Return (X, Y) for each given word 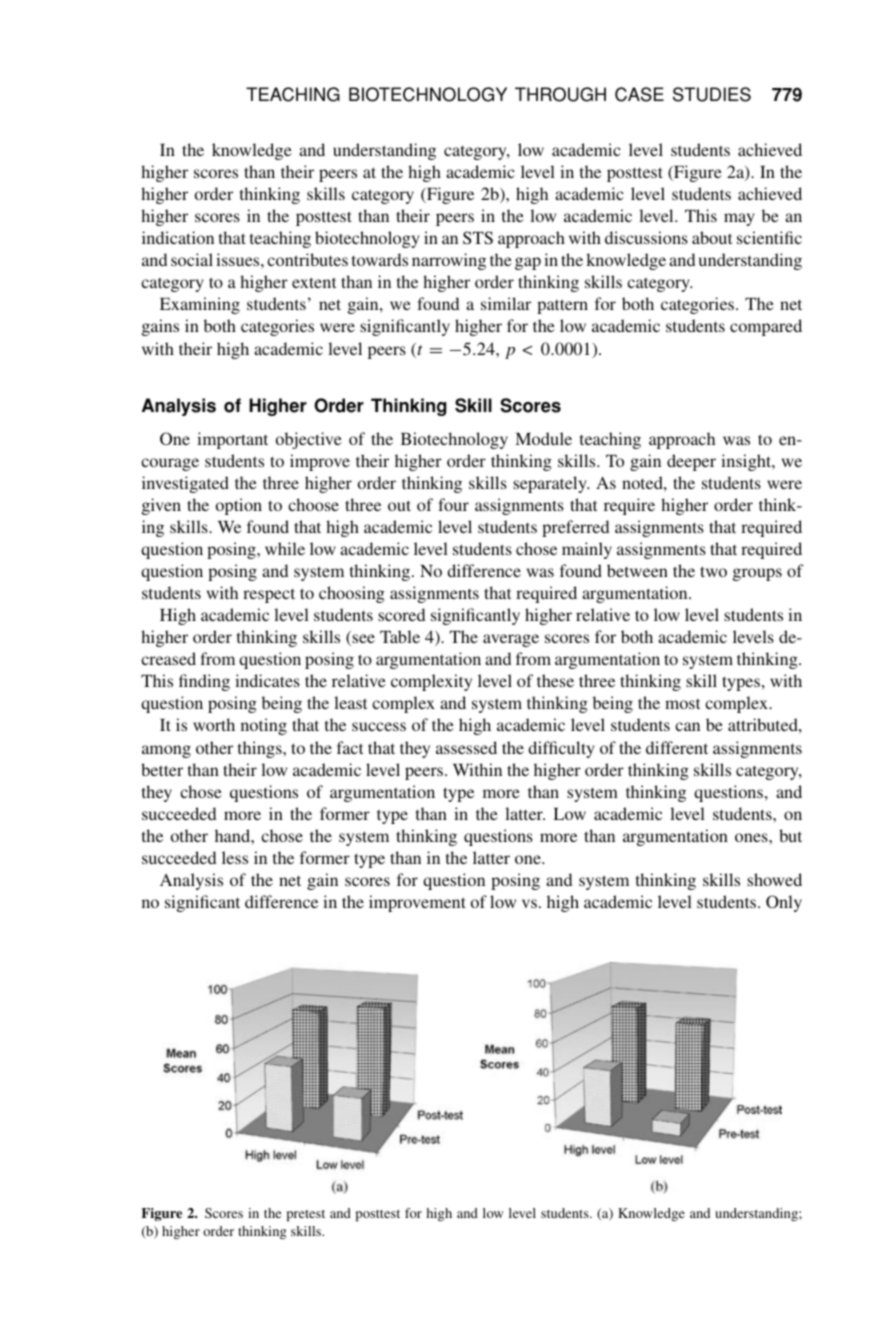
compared (766, 327)
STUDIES (712, 94)
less (235, 857)
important (232, 440)
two (713, 571)
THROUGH (560, 94)
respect (269, 596)
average (511, 640)
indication (178, 237)
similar (506, 303)
